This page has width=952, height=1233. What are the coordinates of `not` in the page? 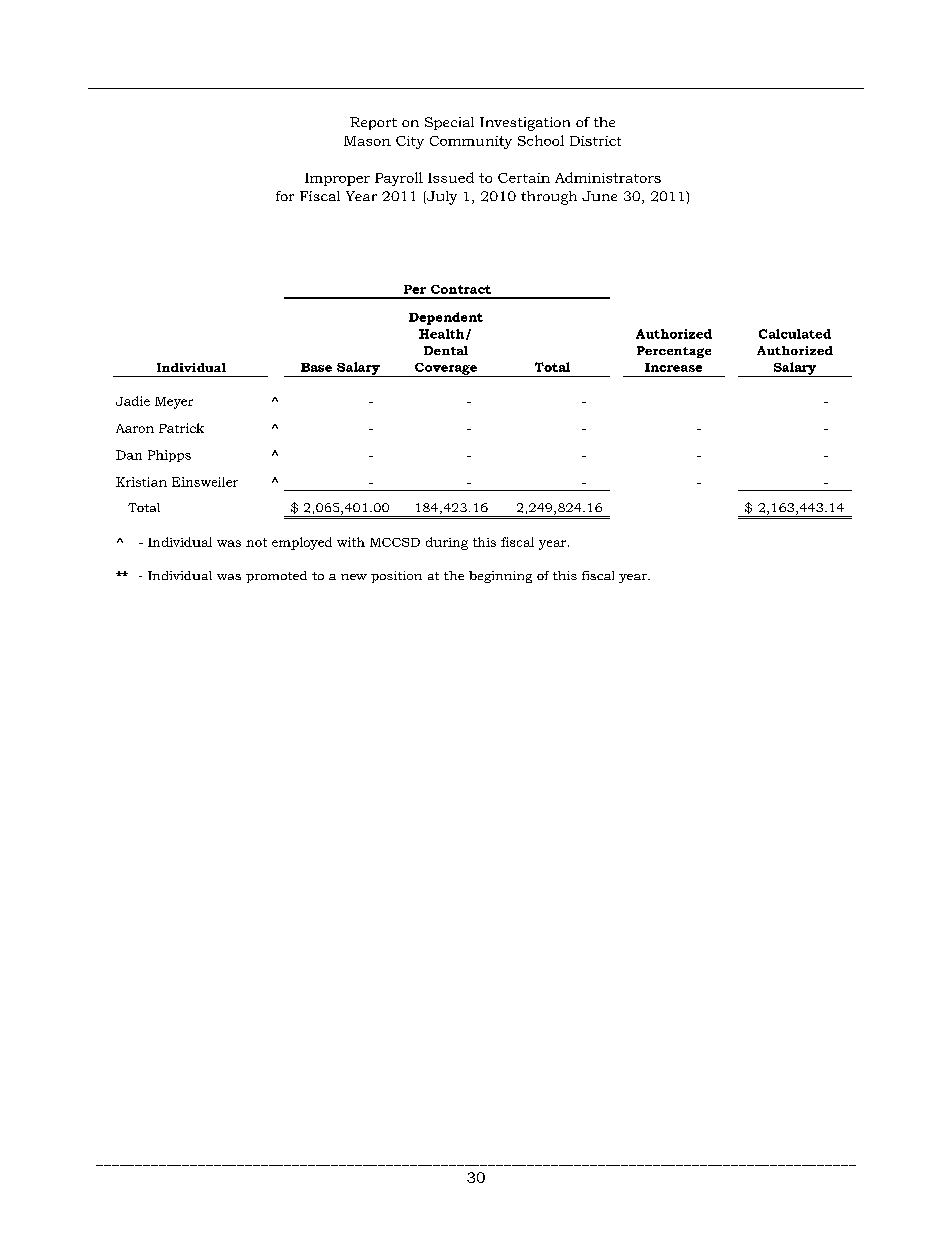 It's located at (256, 542).
